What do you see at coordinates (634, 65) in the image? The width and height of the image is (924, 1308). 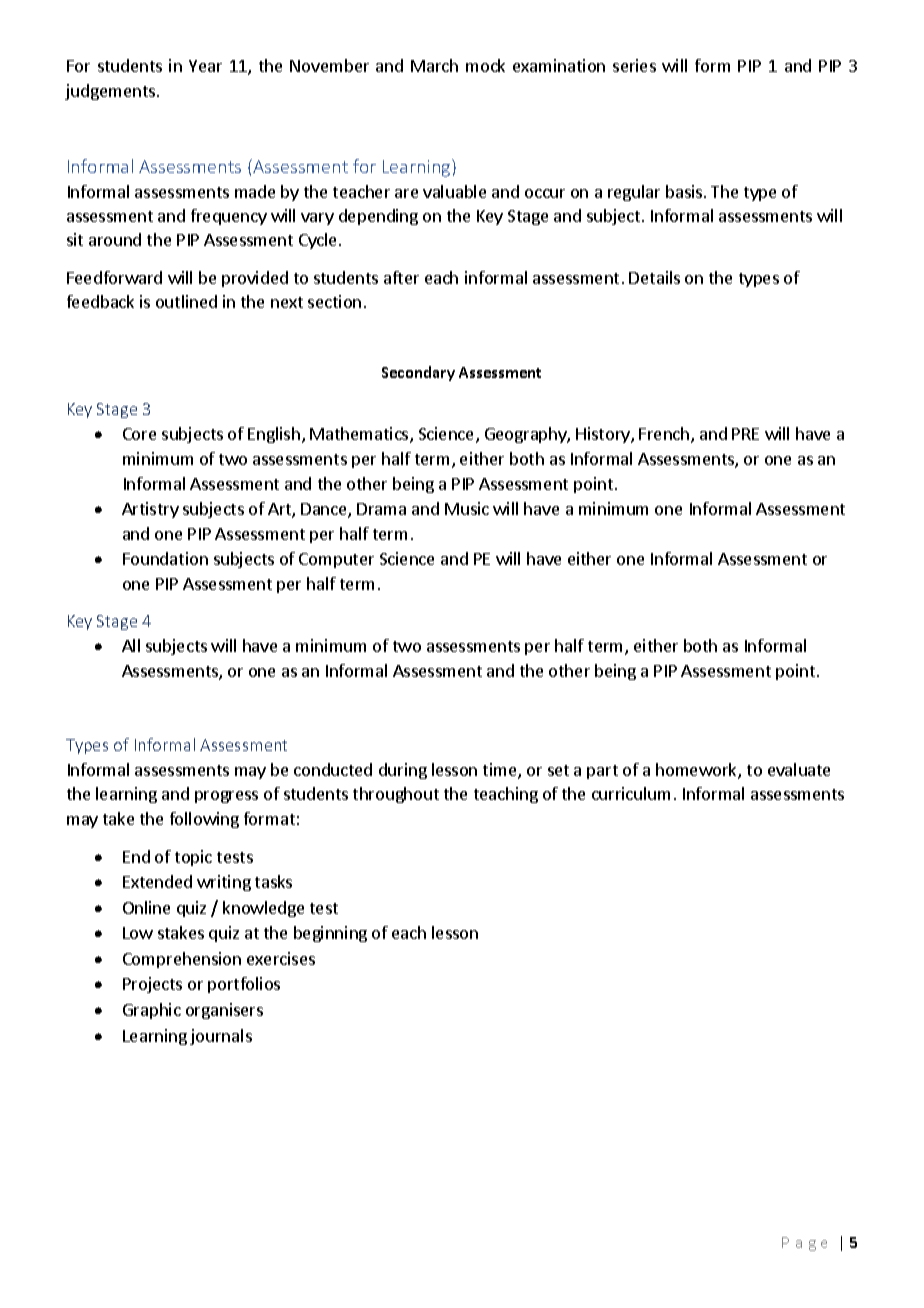 I see `series` at bounding box center [634, 65].
